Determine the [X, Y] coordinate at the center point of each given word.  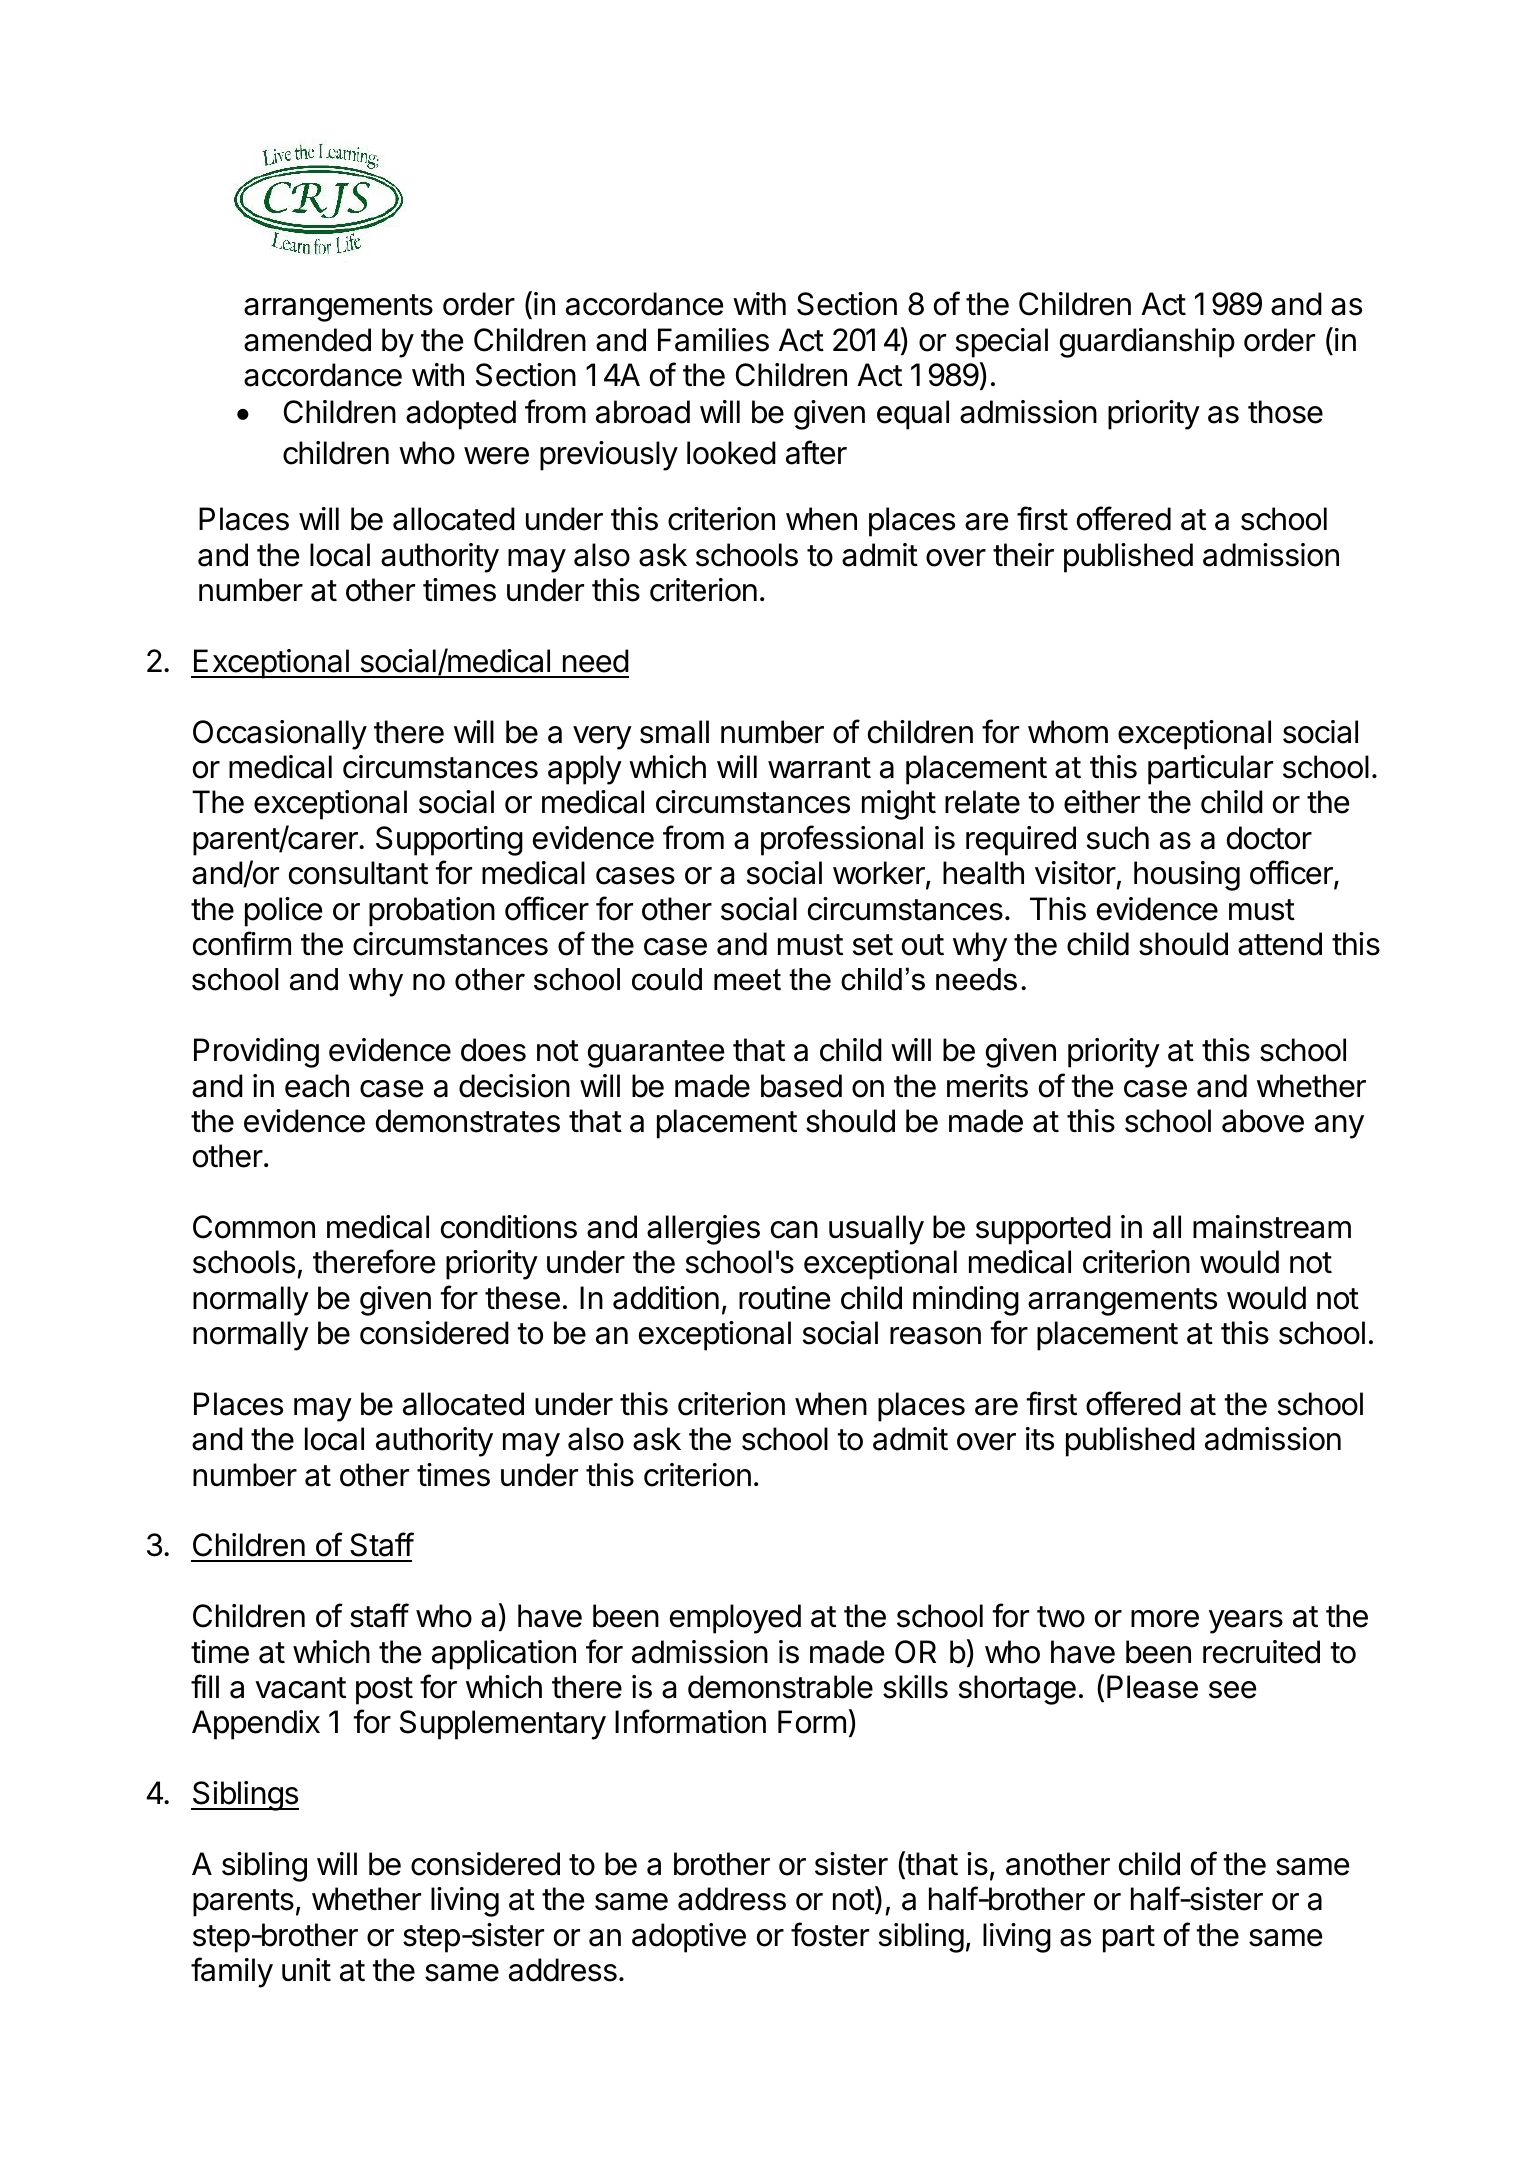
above [1263, 1121]
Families [713, 340]
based [801, 1086]
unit [306, 1969]
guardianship [1147, 343]
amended [307, 340]
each [317, 1086]
